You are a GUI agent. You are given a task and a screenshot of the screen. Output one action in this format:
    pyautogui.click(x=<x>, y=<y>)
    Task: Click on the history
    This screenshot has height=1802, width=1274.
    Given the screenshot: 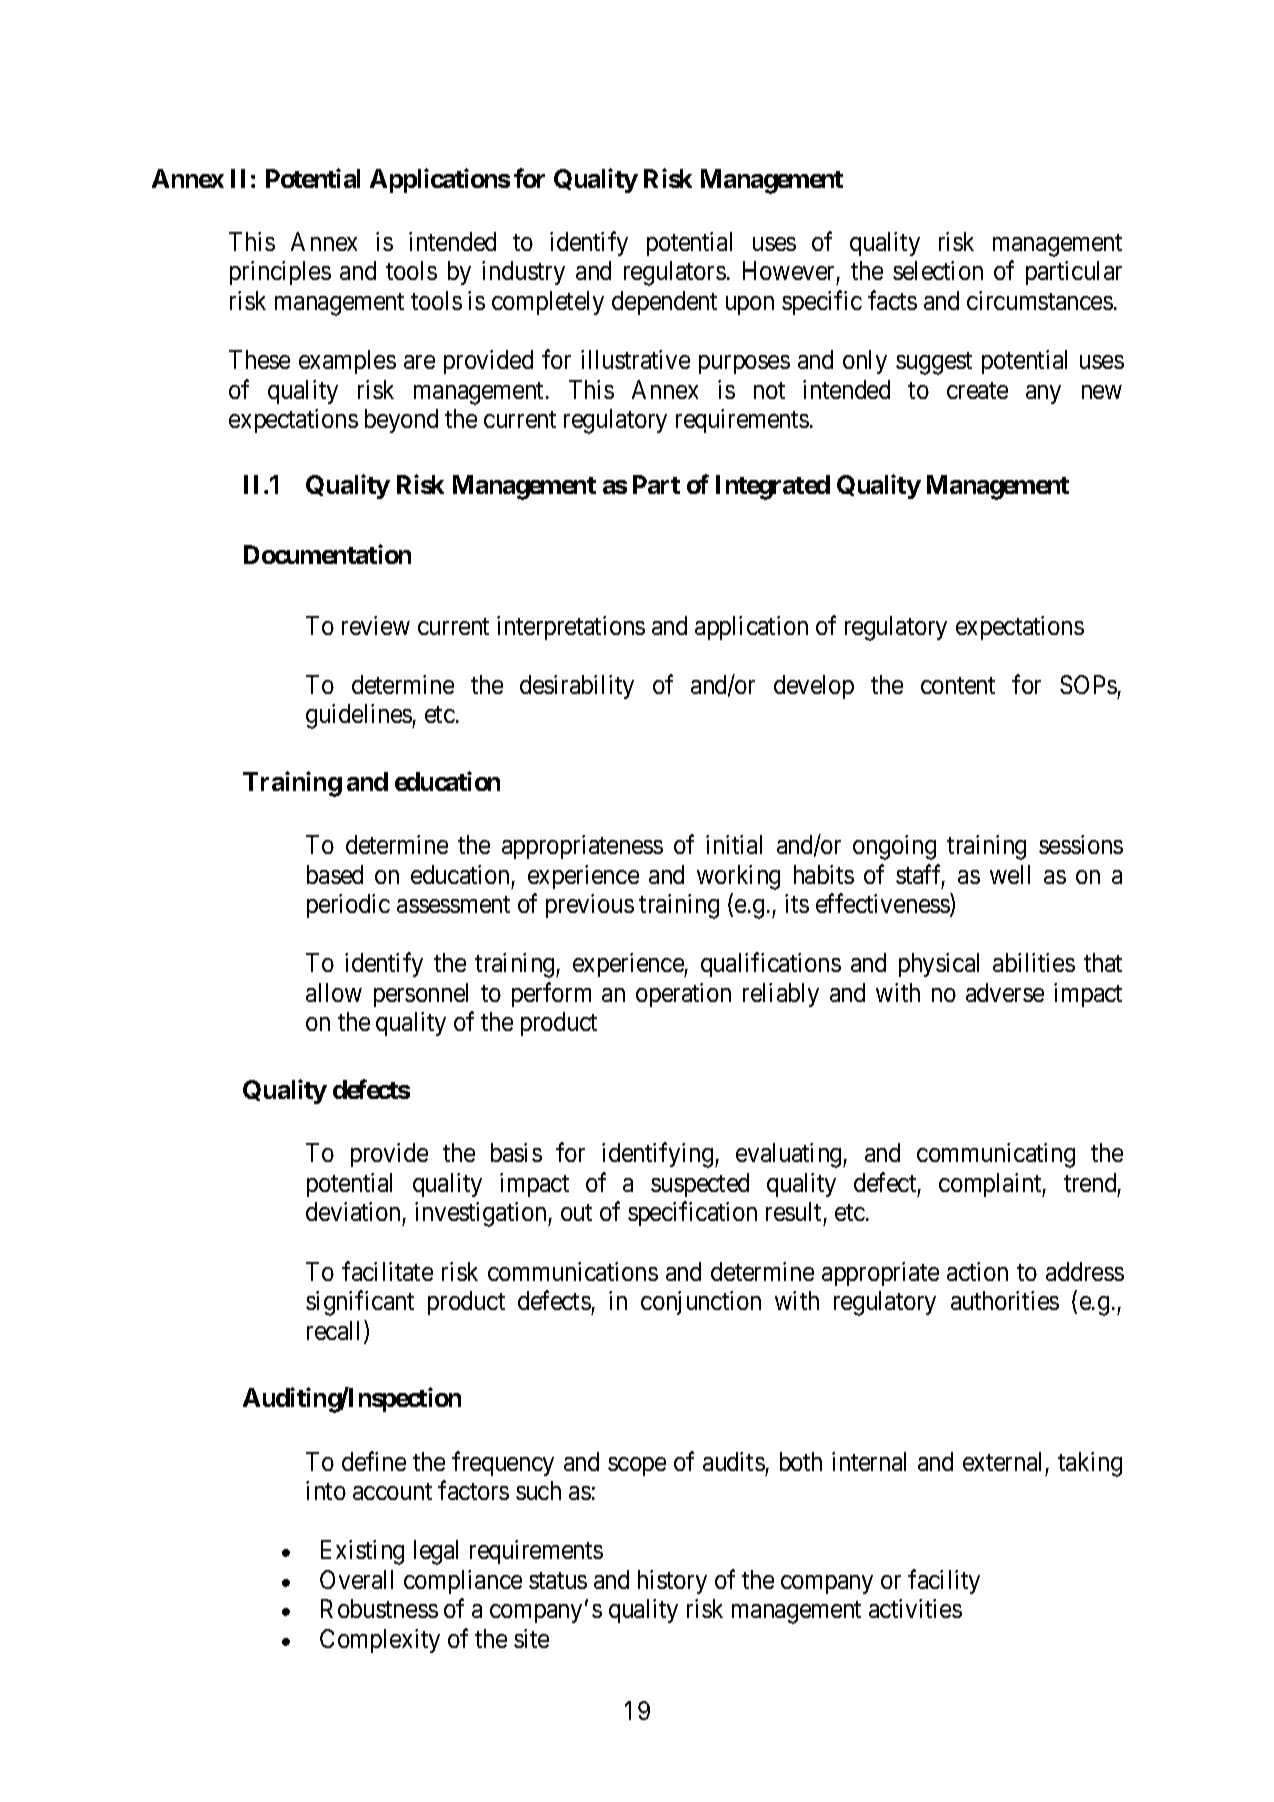 What is the action you would take?
    pyautogui.click(x=672, y=1582)
